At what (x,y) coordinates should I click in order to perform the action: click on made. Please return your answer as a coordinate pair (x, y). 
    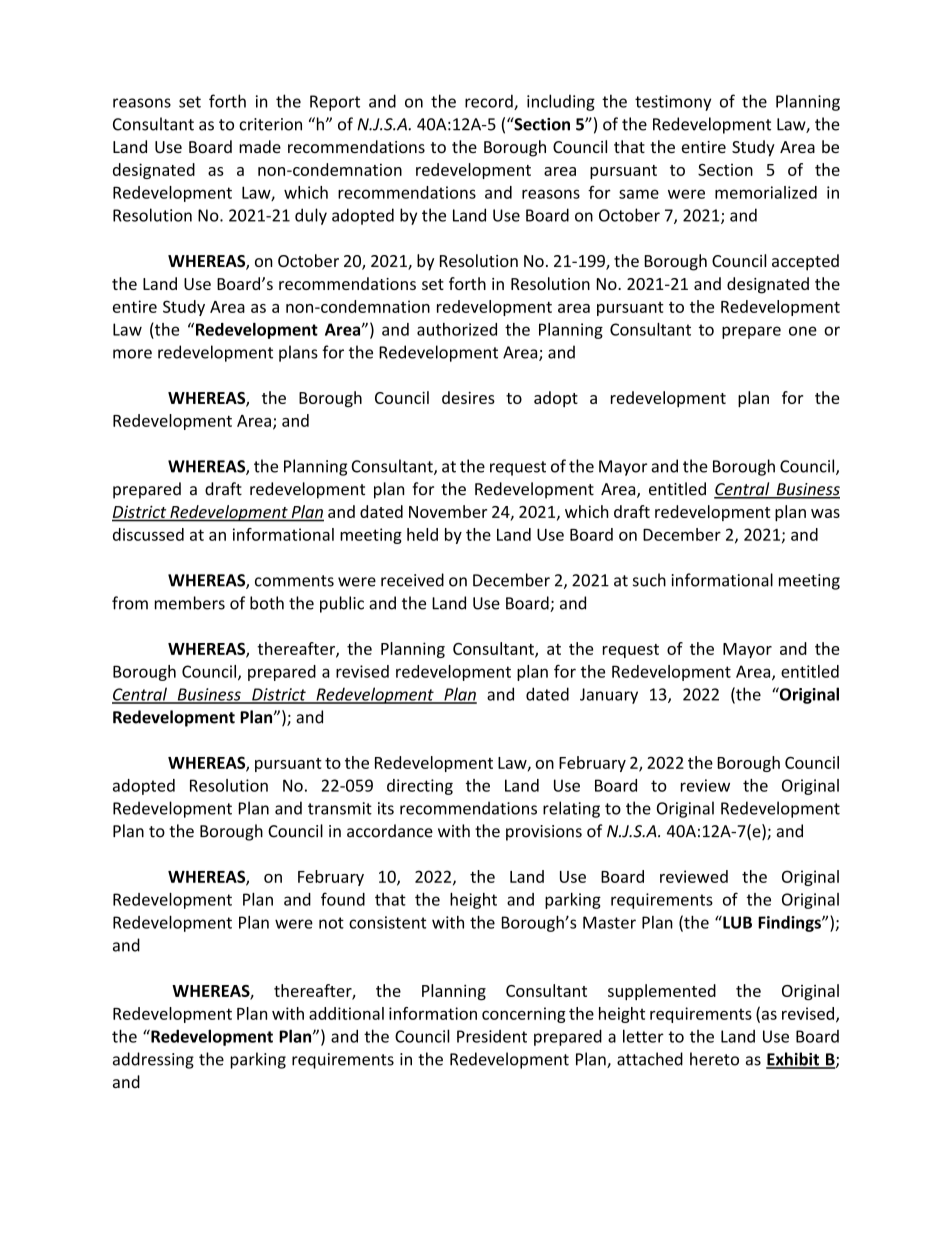
    Looking at the image, I should click on (260, 146).
